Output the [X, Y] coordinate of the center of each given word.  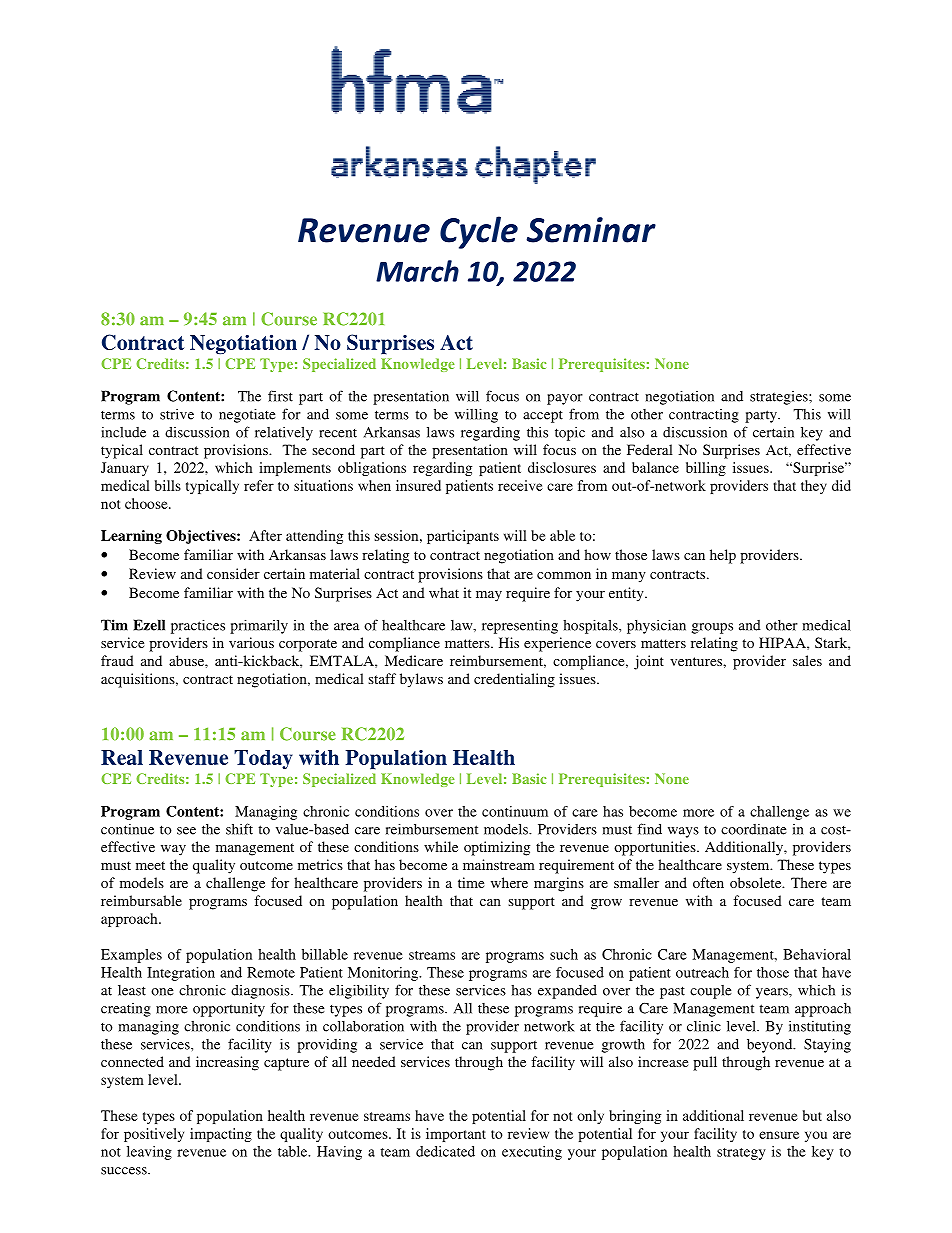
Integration [181, 974]
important [456, 1135]
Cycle [479, 232]
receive [520, 485]
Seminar [591, 230]
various [251, 642]
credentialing [514, 680]
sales [807, 660]
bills [168, 485]
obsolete [757, 882]
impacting [221, 1135]
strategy [741, 1154]
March [417, 271]
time [471, 882]
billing [706, 469]
